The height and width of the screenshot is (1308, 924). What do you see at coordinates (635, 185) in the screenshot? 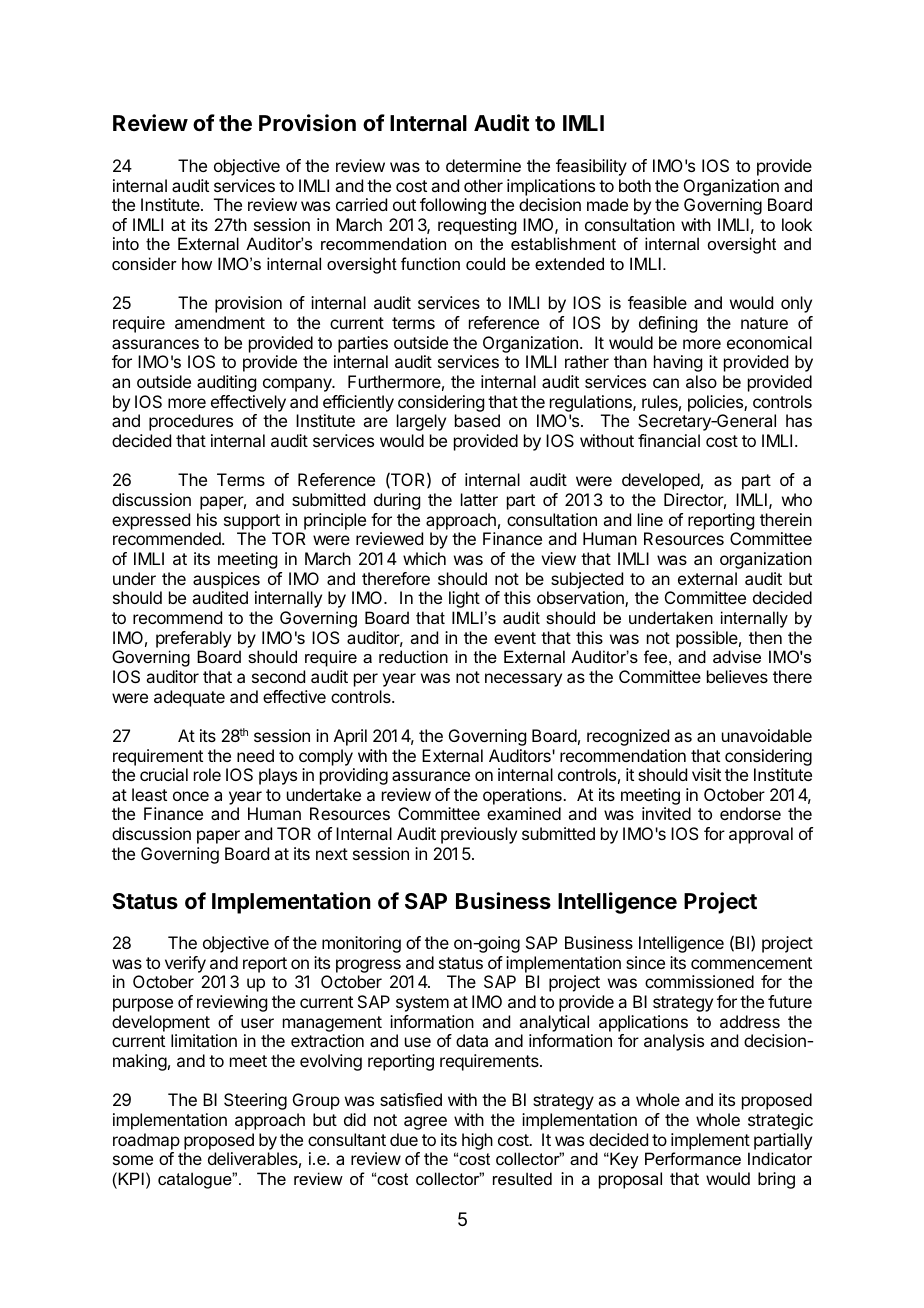
I see `both` at bounding box center [635, 185].
